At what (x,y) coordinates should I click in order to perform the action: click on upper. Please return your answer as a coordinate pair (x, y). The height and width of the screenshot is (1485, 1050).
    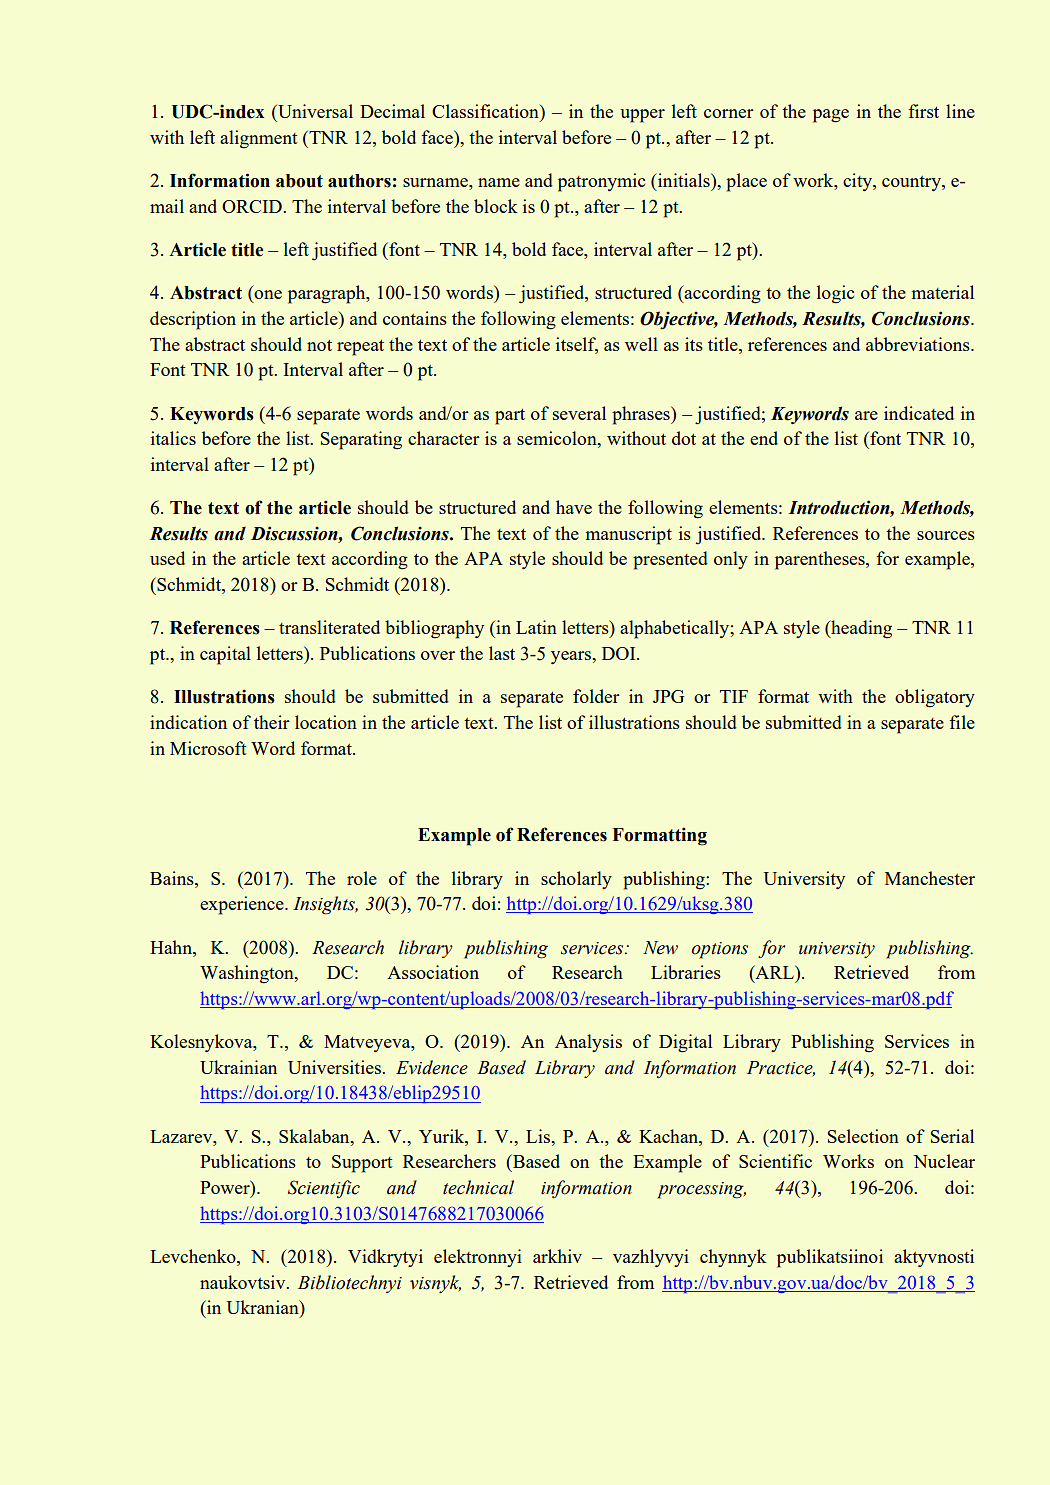
    Looking at the image, I should click on (642, 116).
